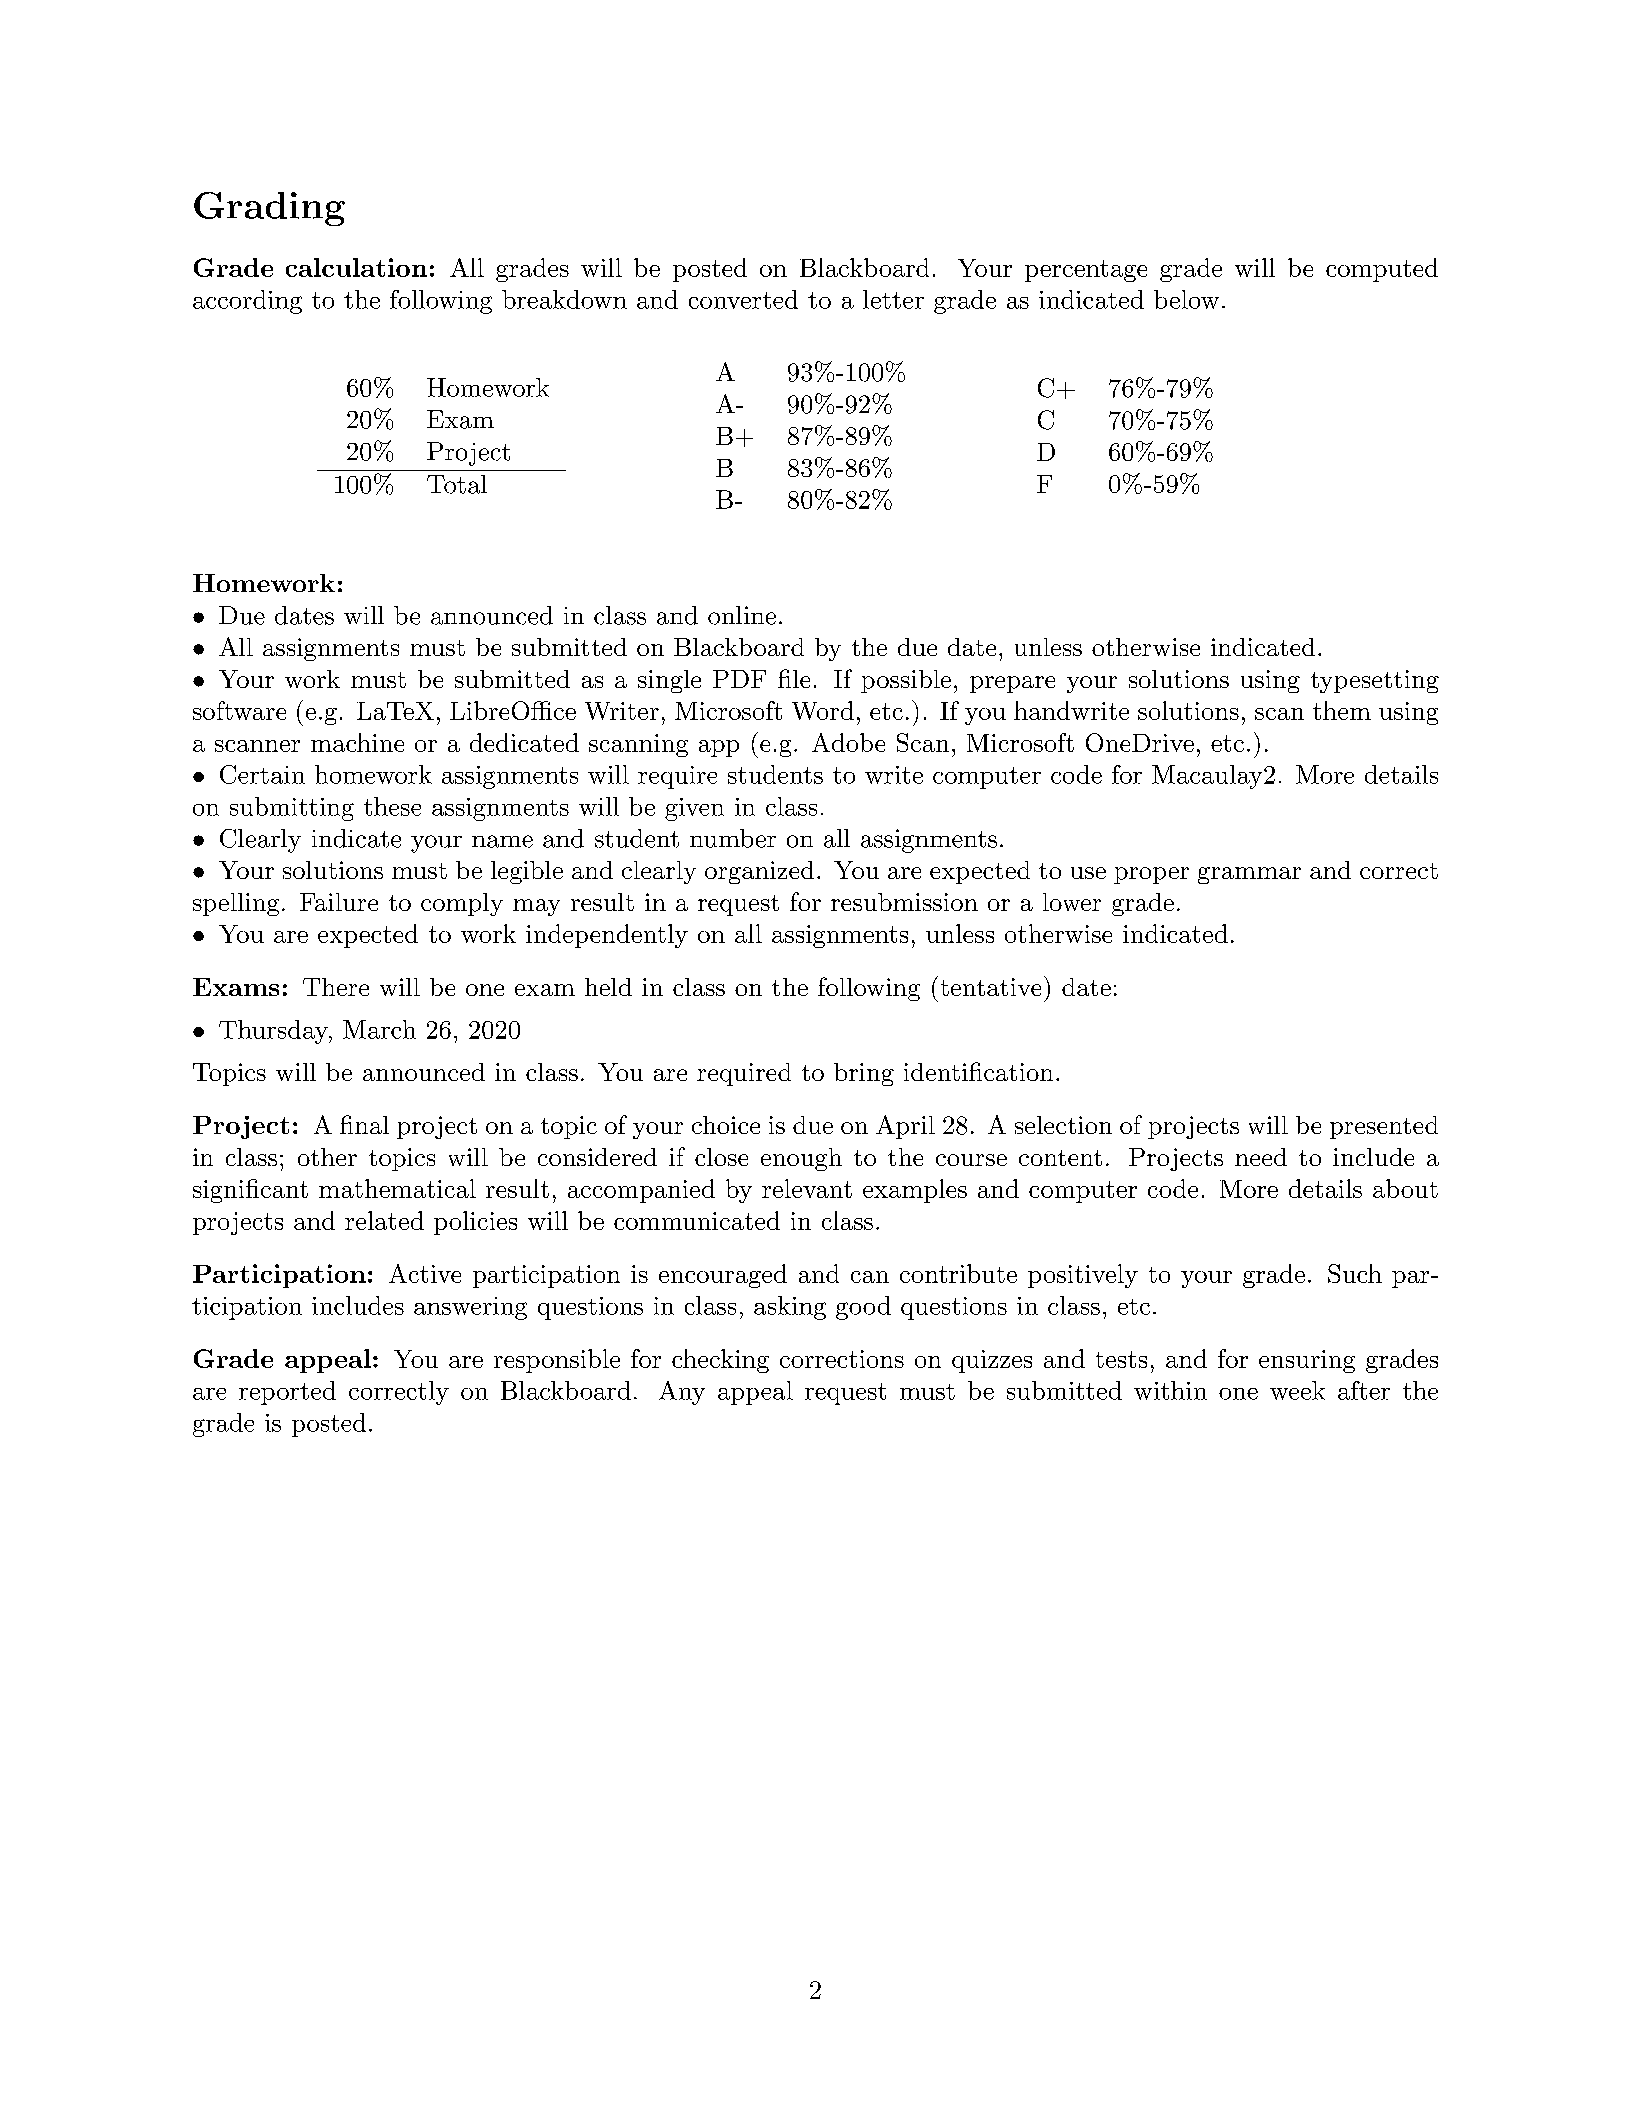 Image resolution: width=1631 pixels, height=2111 pixels. I want to click on typesetting, so click(1375, 681).
